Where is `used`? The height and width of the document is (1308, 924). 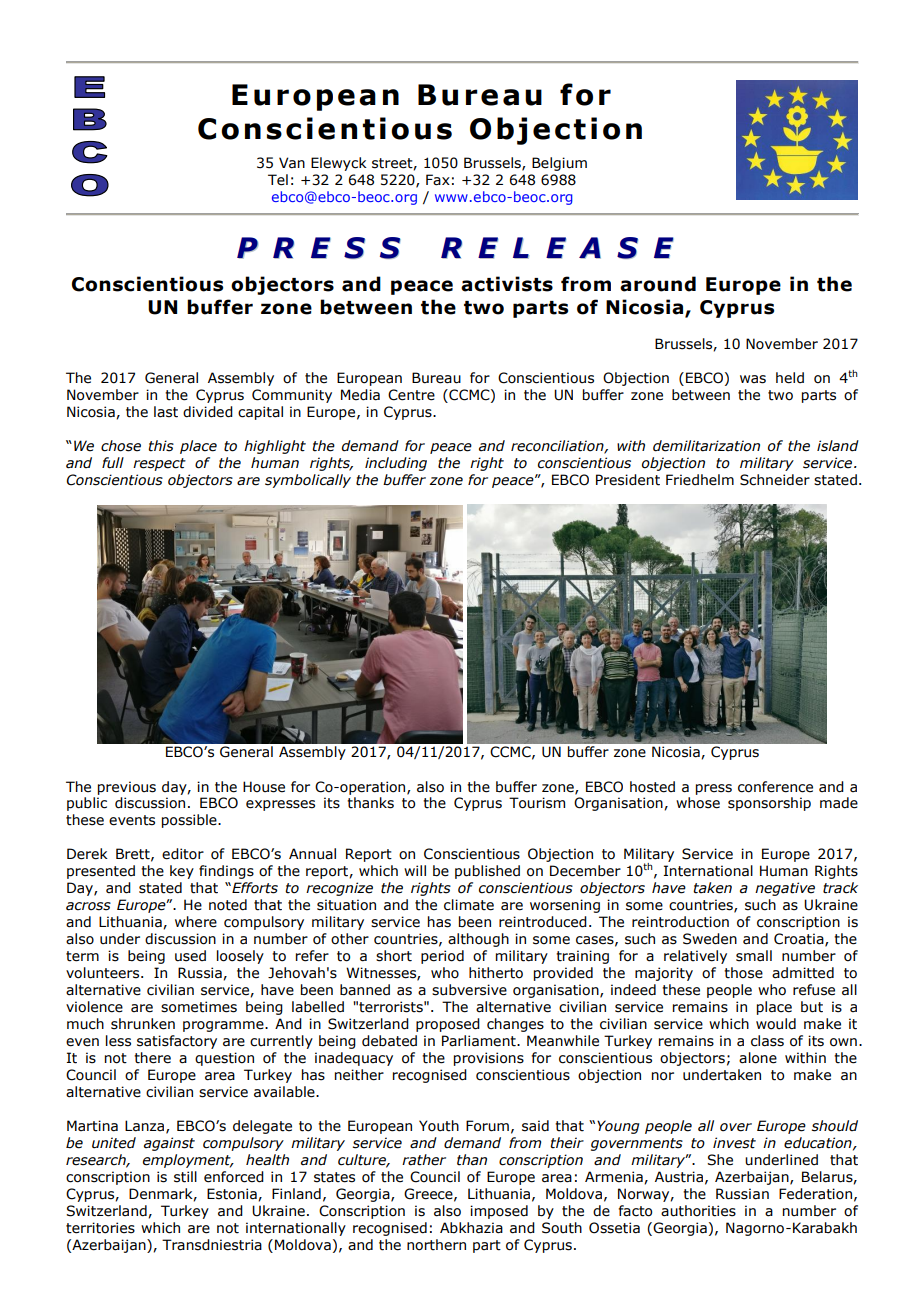
used is located at coordinates (190, 956).
